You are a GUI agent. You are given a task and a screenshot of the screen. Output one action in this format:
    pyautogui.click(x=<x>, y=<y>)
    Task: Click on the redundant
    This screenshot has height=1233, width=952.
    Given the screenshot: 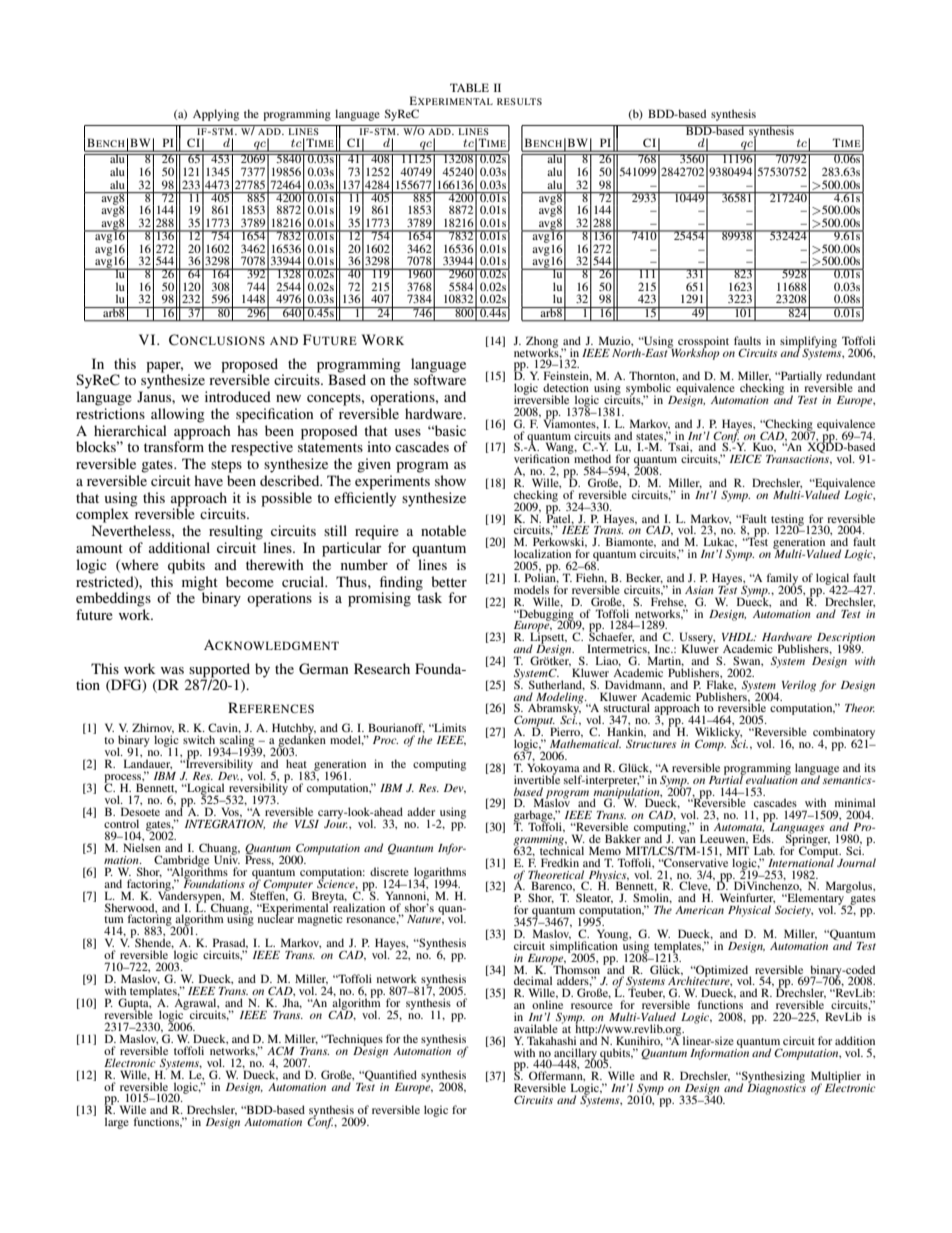 What is the action you would take?
    pyautogui.click(x=851, y=375)
